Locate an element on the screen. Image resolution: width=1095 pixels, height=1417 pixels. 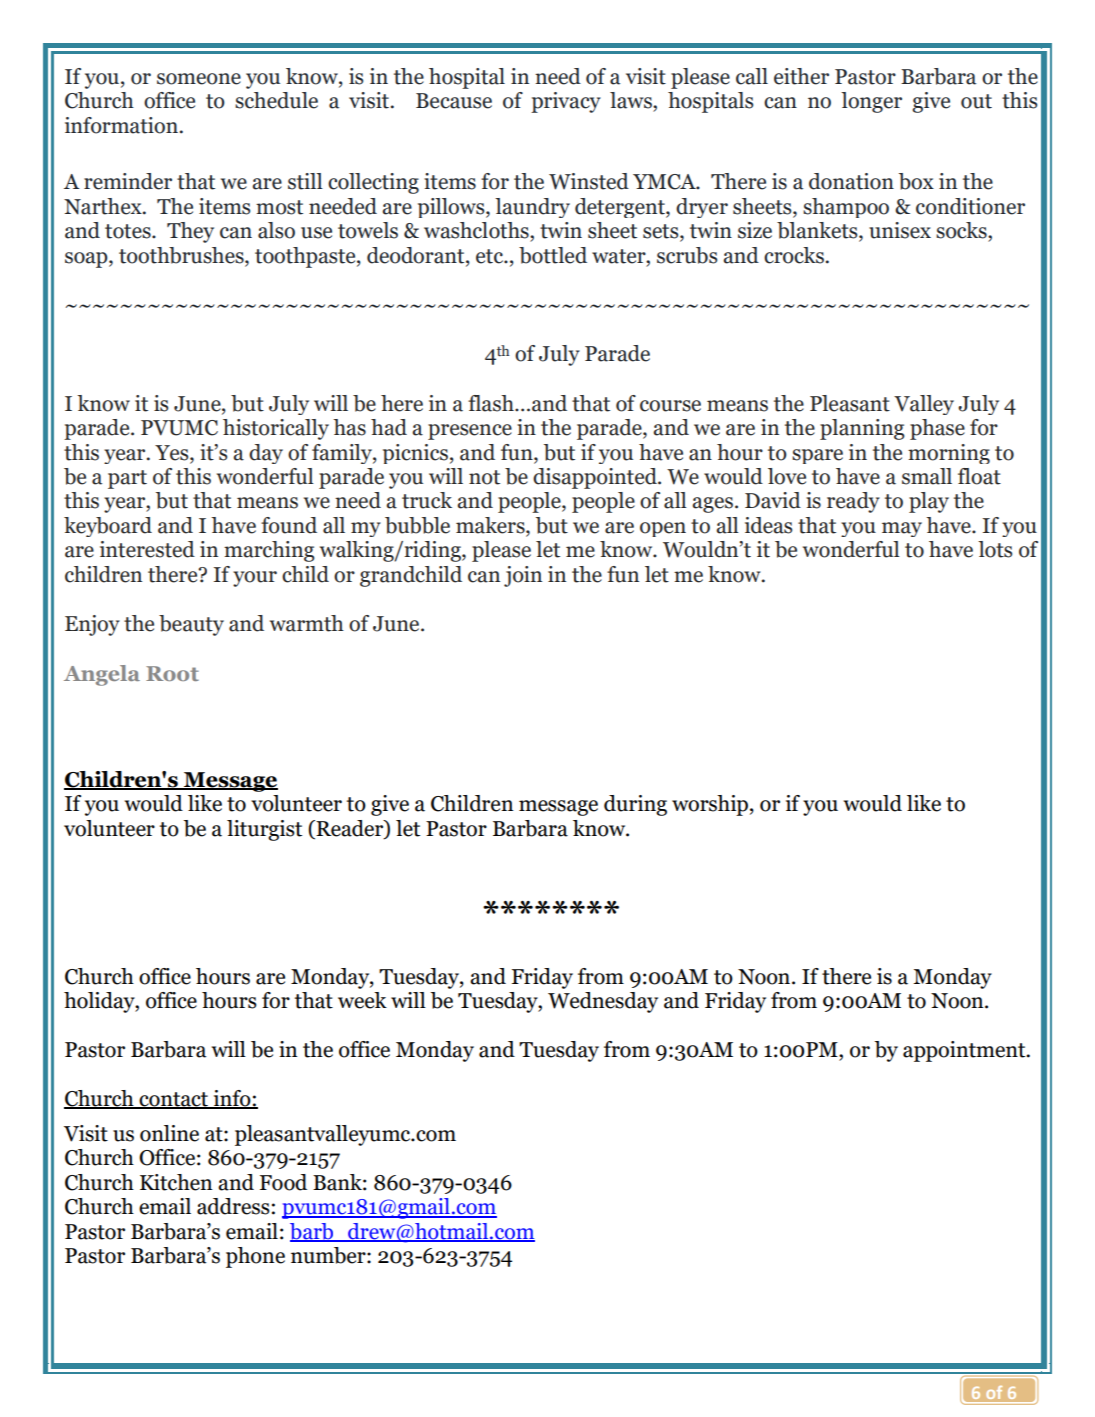
someone is located at coordinates (199, 79).
